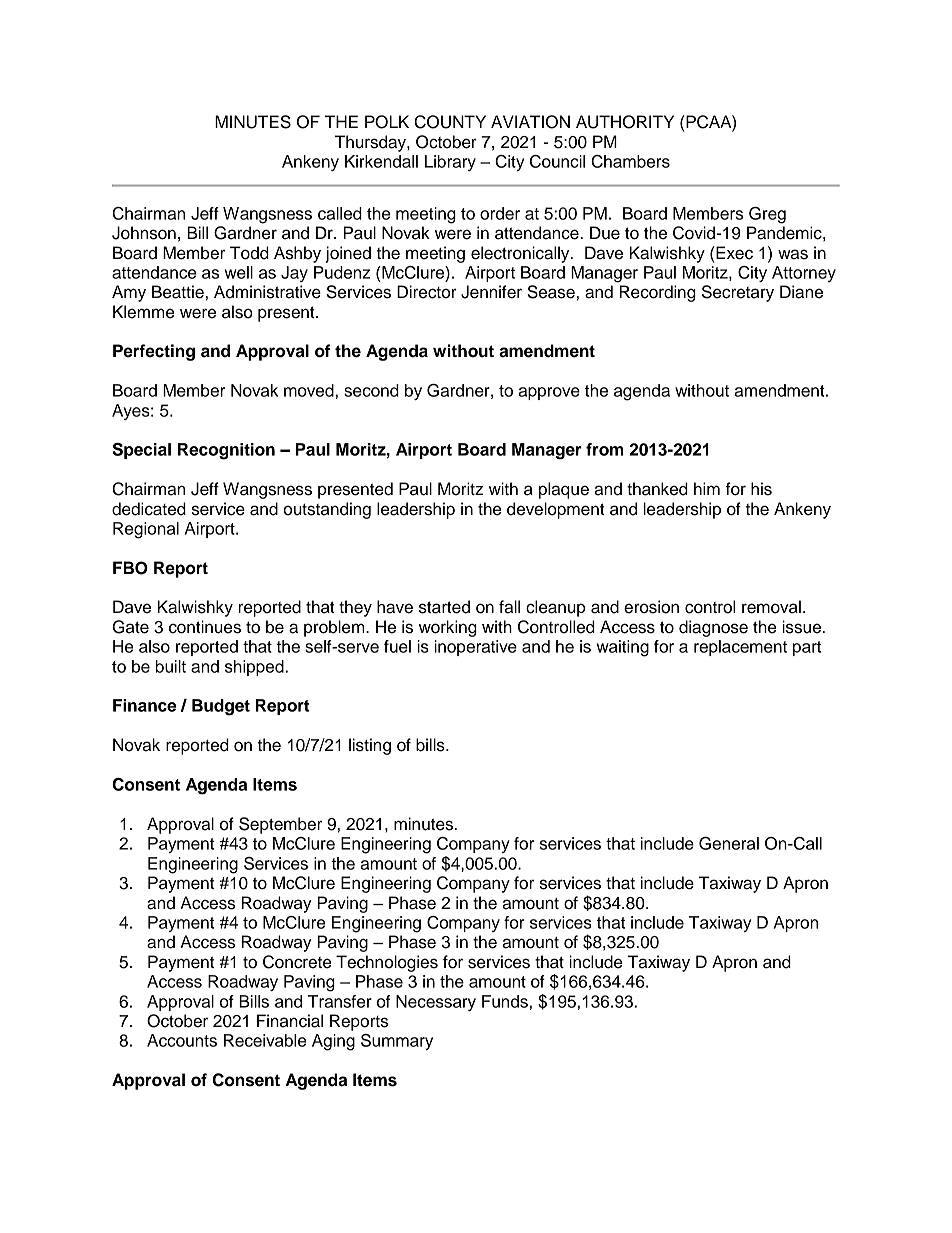 The width and height of the image is (952, 1233). What do you see at coordinates (630, 161) in the image?
I see `Chambers` at bounding box center [630, 161].
